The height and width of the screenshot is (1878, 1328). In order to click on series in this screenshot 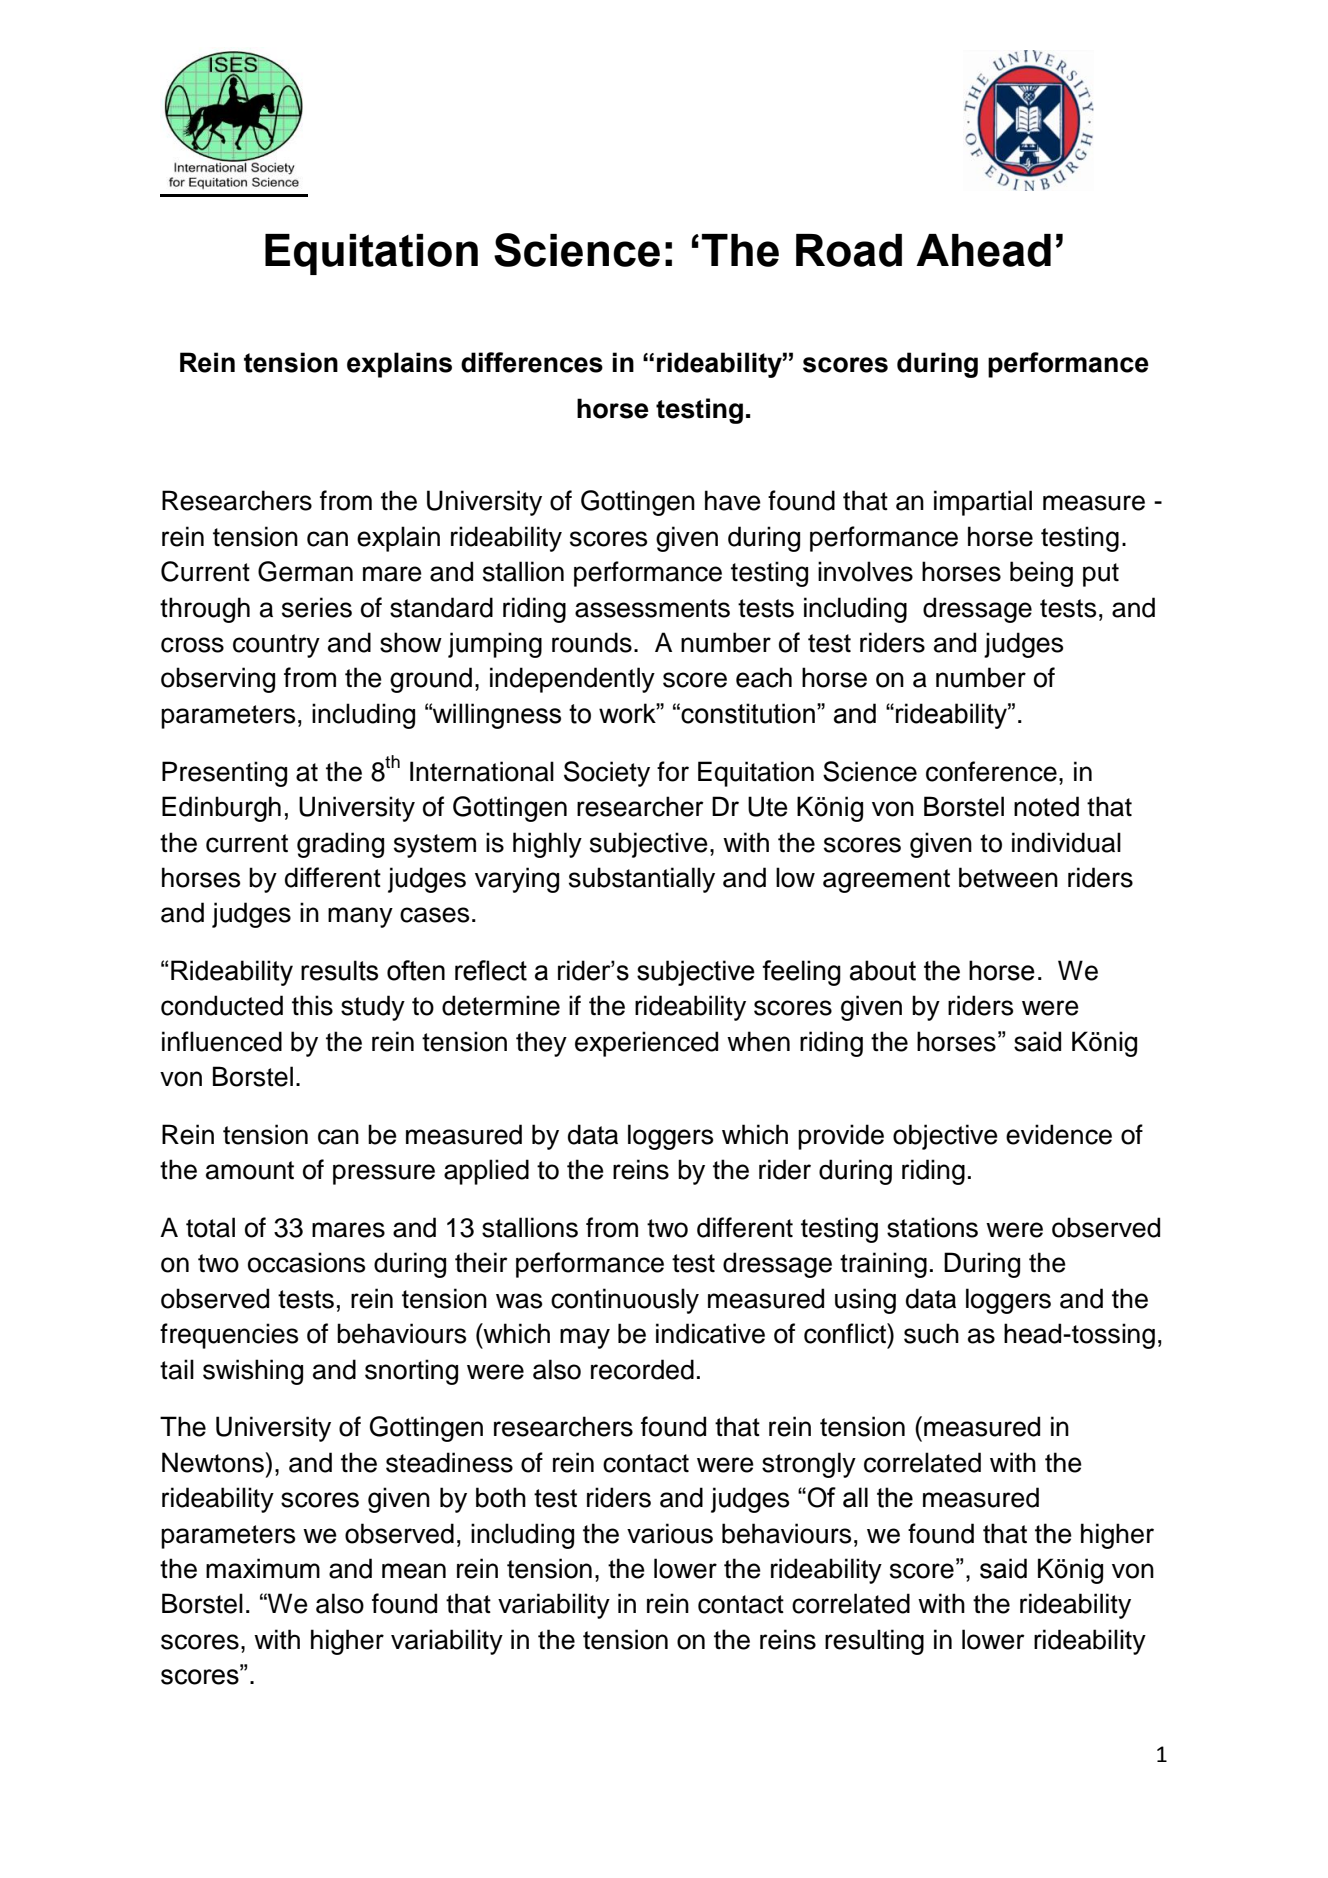, I will do `click(317, 607)`.
